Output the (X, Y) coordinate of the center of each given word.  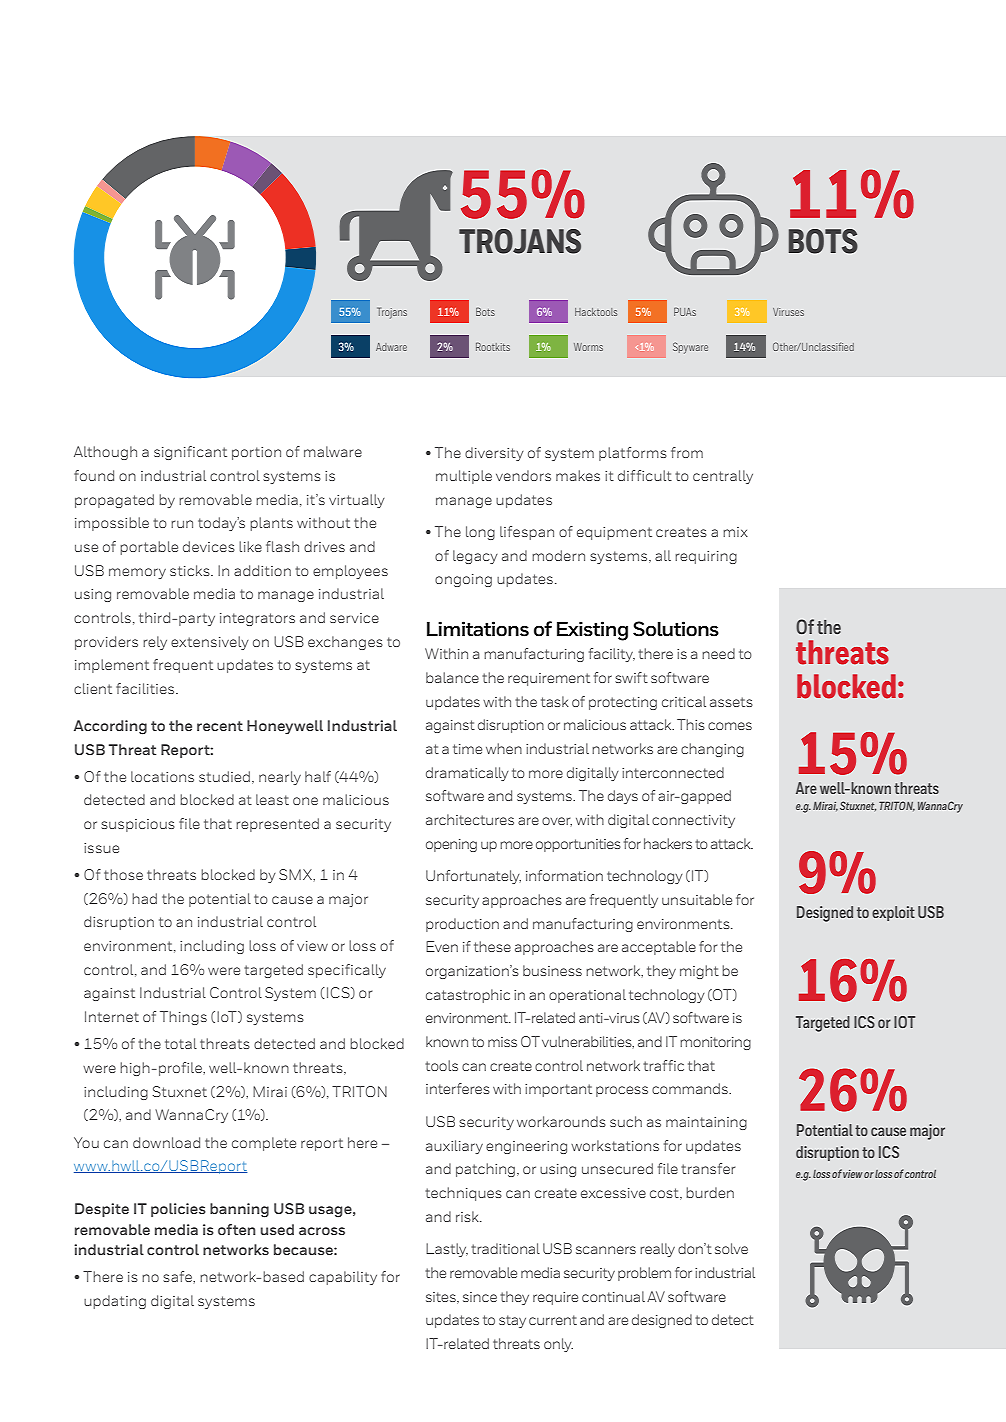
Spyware (690, 348)
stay (512, 1321)
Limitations (478, 629)
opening (451, 845)
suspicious (138, 825)
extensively (210, 643)
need (718, 653)
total (181, 1043)
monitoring (715, 1043)
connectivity (693, 821)
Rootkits (493, 346)
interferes (458, 1088)
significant (190, 453)
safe (178, 1276)
